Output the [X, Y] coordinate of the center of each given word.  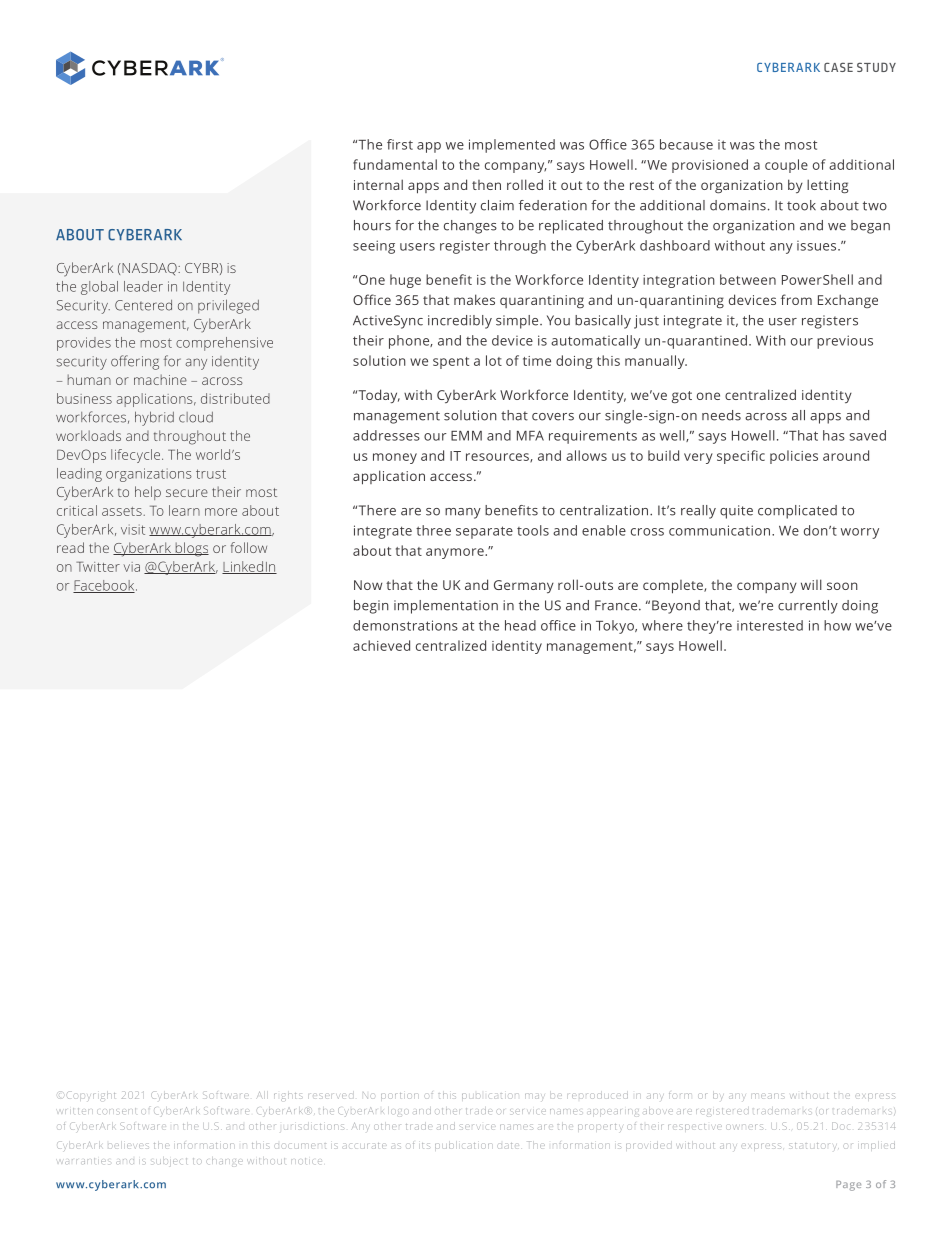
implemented [512, 146]
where [662, 625]
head [520, 625]
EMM [466, 436]
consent [116, 1111]
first [400, 144]
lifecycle [137, 456]
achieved [381, 645]
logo [400, 1113]
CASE [838, 67]
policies [794, 457]
